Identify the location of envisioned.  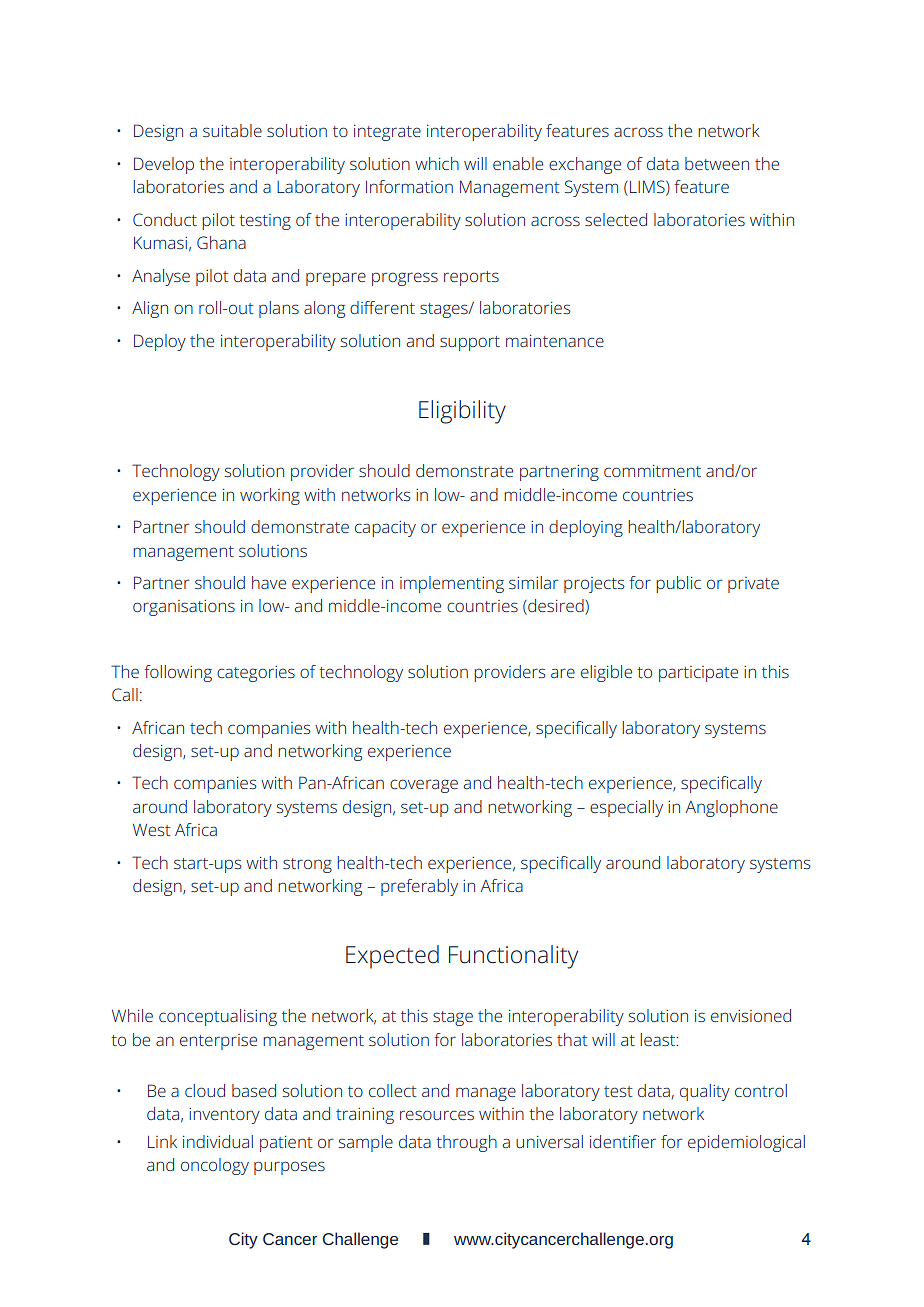
(751, 1015).
